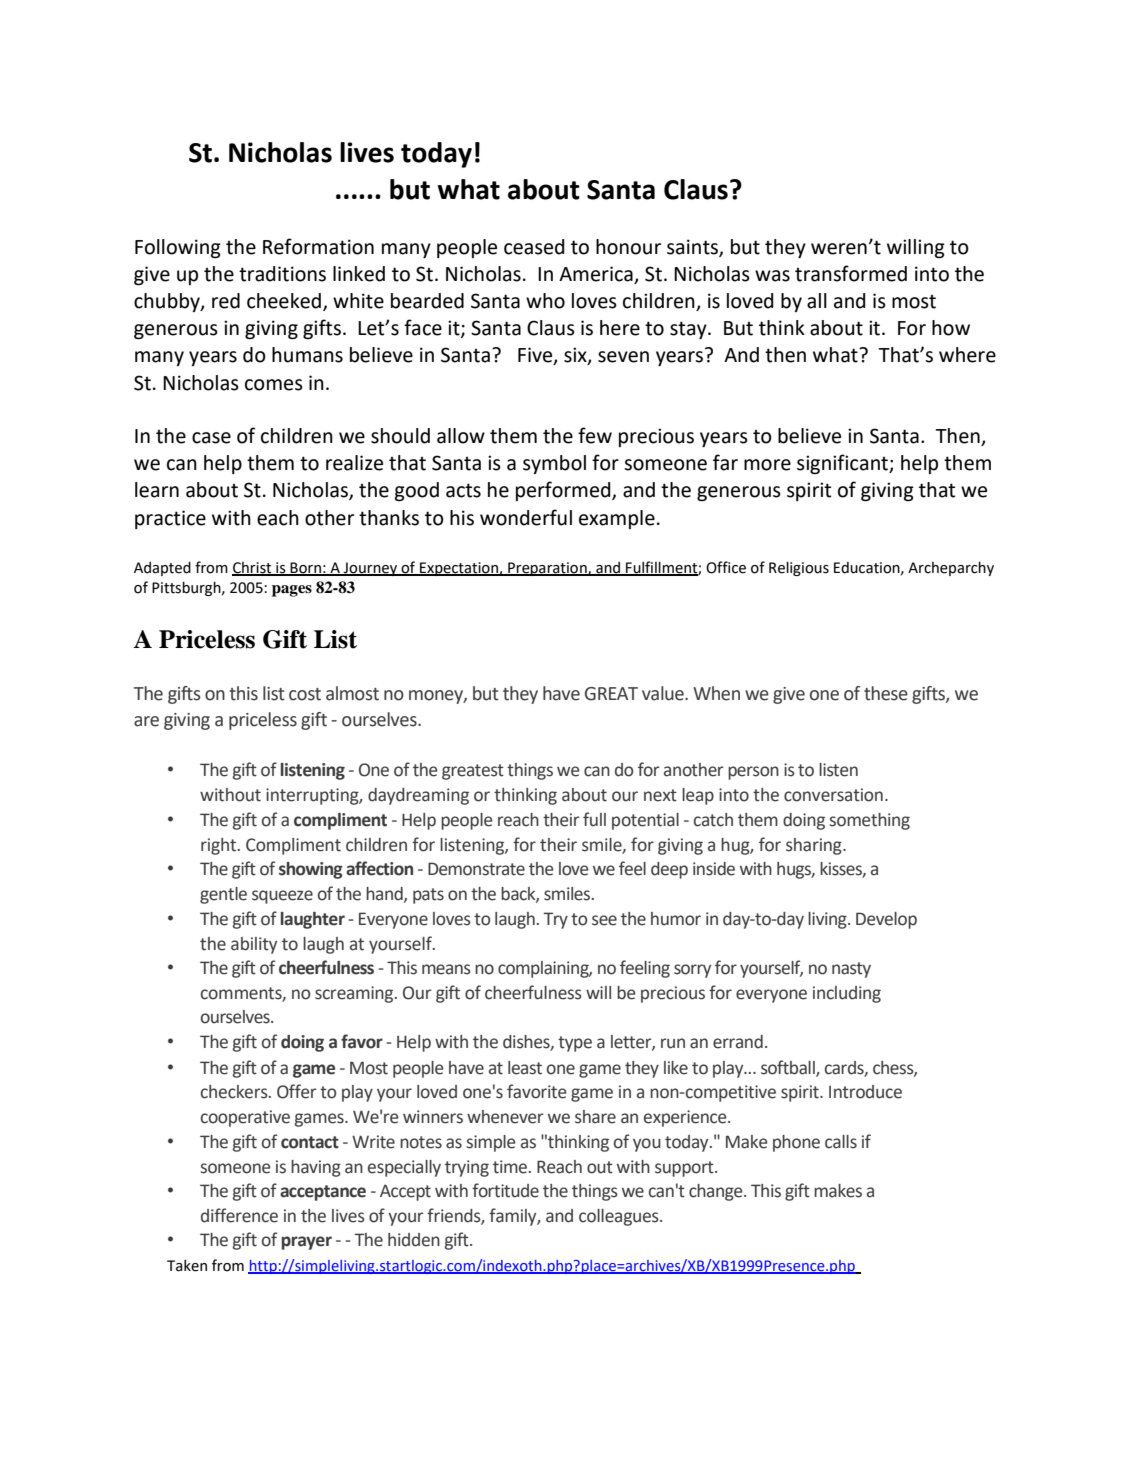 The height and width of the page is (1472, 1137). I want to click on fortitude, so click(505, 1190).
